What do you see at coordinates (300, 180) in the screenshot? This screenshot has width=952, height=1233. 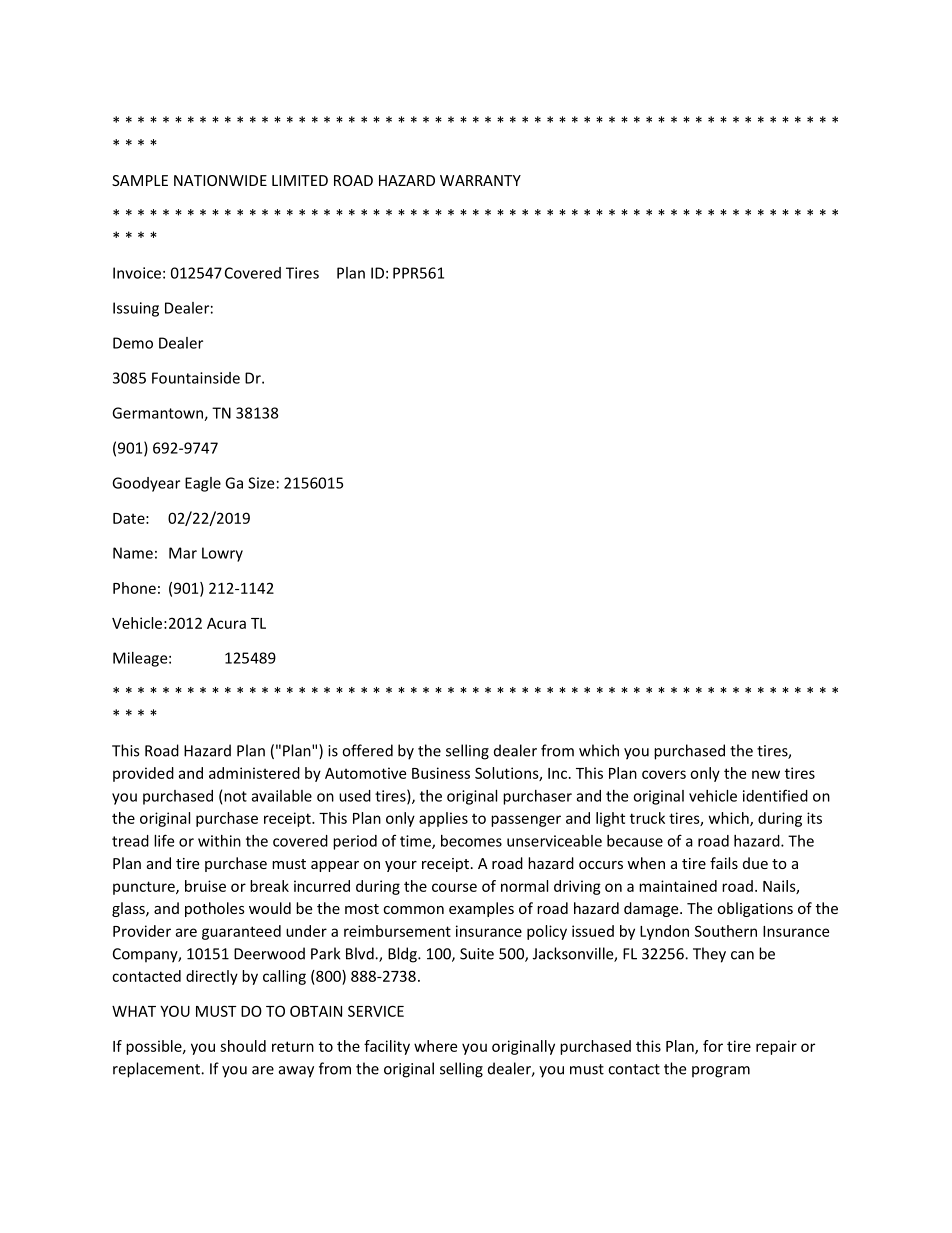 I see `LIMITED` at bounding box center [300, 180].
